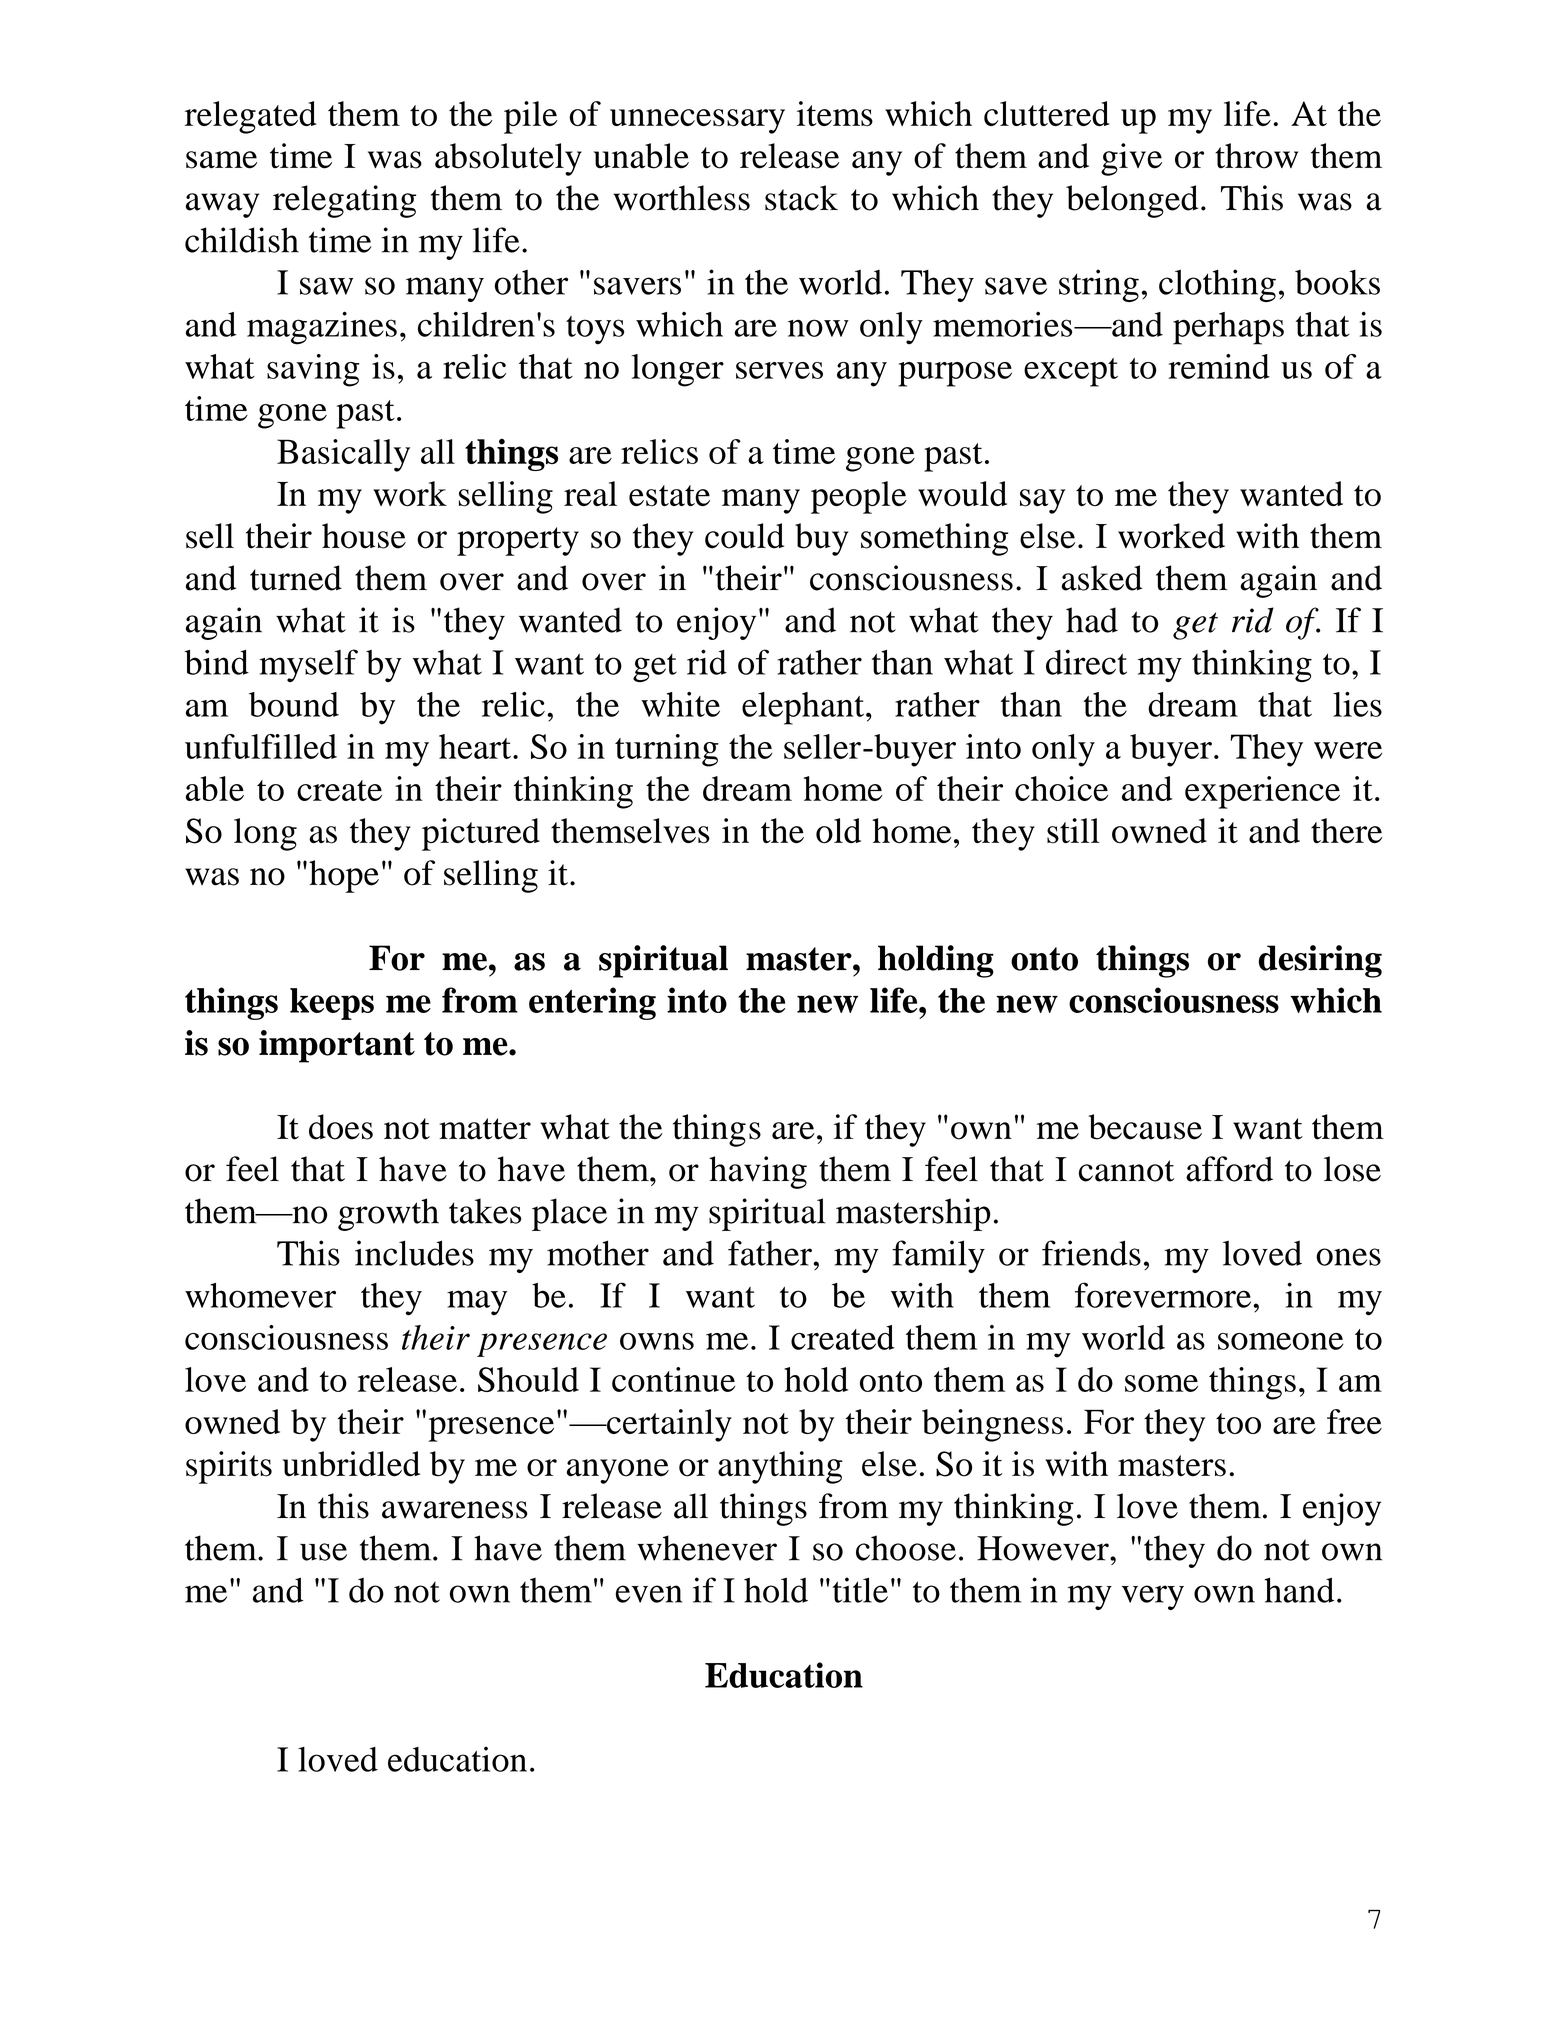 The height and width of the document is (2029, 1568). What do you see at coordinates (1153, 1597) in the document?
I see `very` at bounding box center [1153, 1597].
